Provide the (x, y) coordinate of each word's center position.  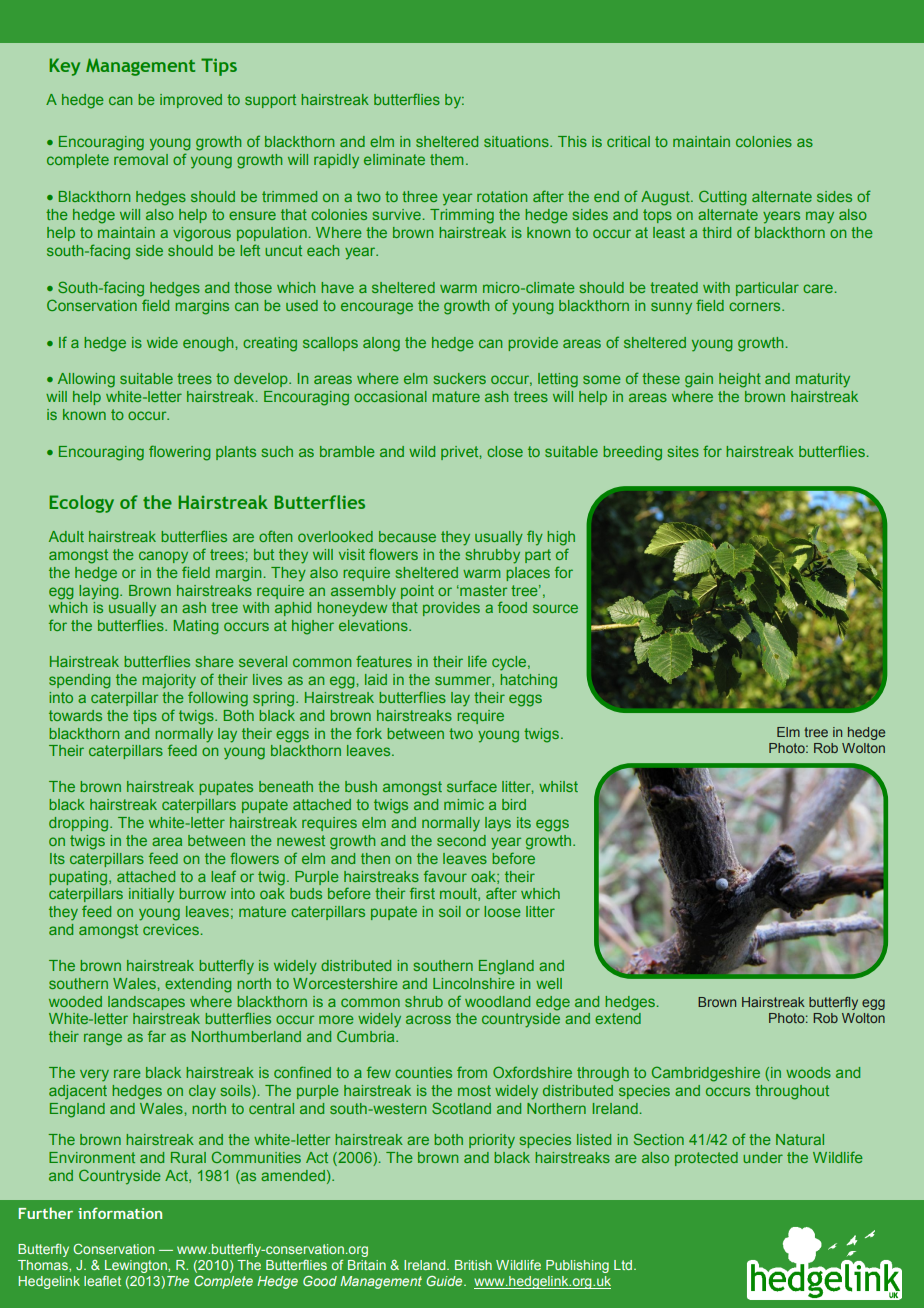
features (384, 661)
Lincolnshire (474, 983)
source (555, 608)
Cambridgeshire (706, 1074)
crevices (171, 929)
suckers (460, 378)
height (740, 380)
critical (628, 141)
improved (191, 101)
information (120, 1213)
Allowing (86, 380)
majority (169, 681)
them (446, 159)
